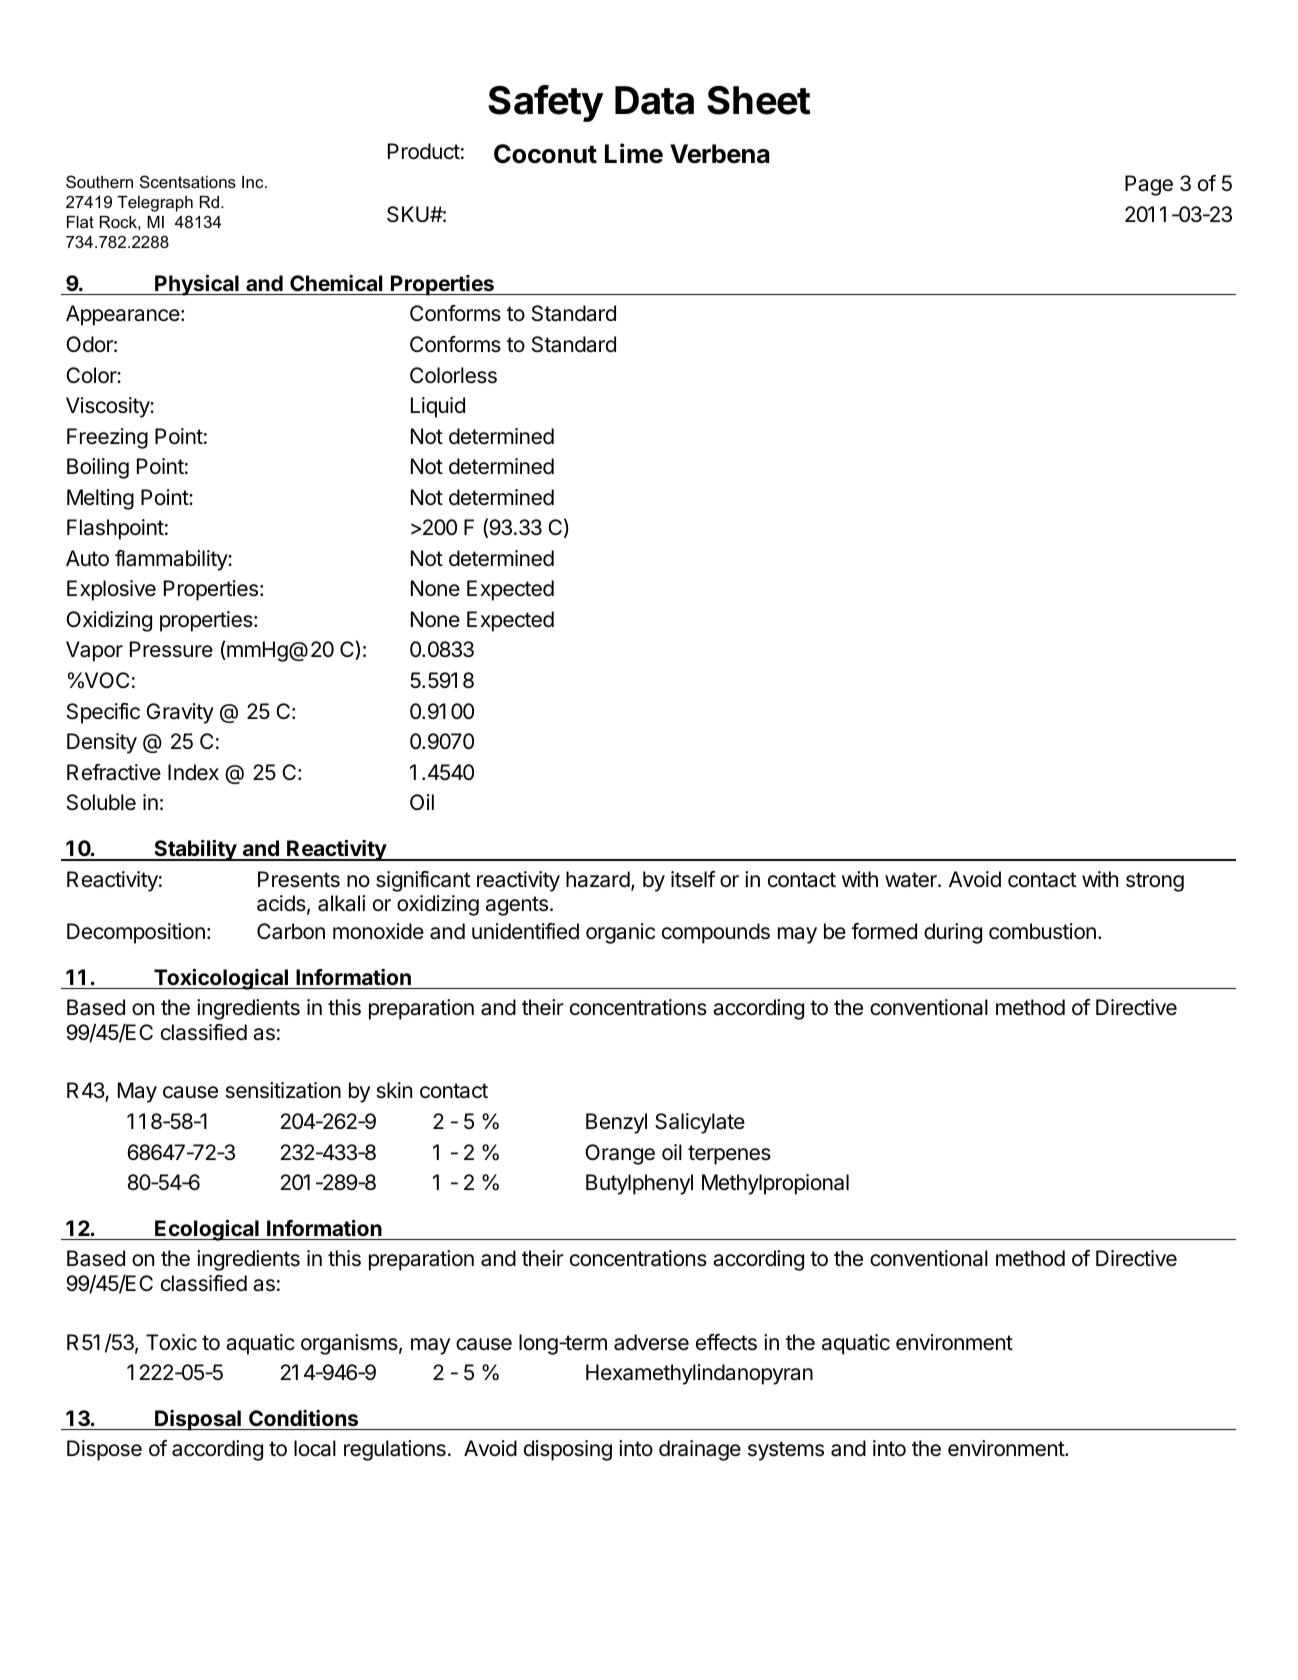  Describe the element at coordinates (912, 880) in the document. I see `water` at that location.
